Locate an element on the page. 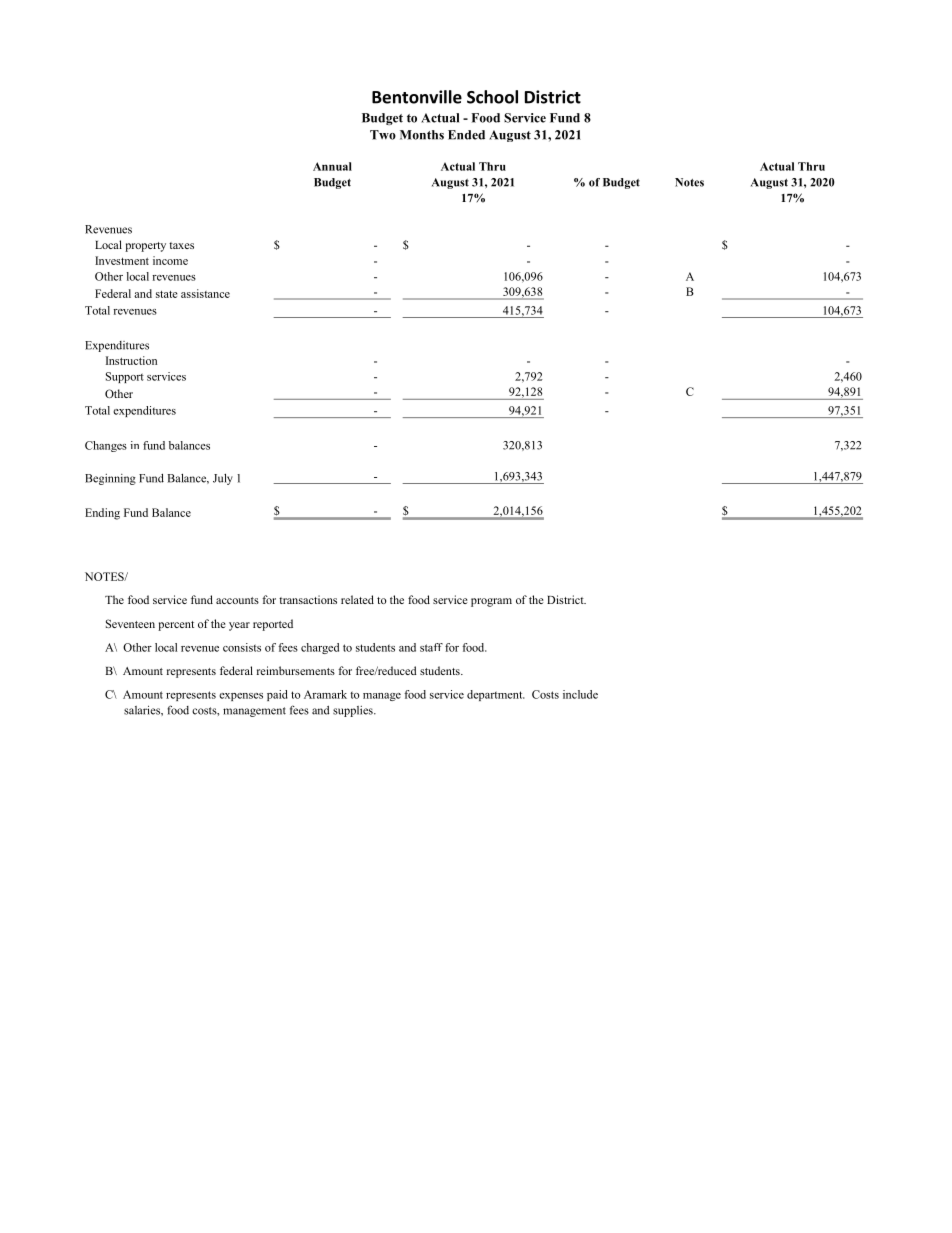  School is located at coordinates (492, 97).
